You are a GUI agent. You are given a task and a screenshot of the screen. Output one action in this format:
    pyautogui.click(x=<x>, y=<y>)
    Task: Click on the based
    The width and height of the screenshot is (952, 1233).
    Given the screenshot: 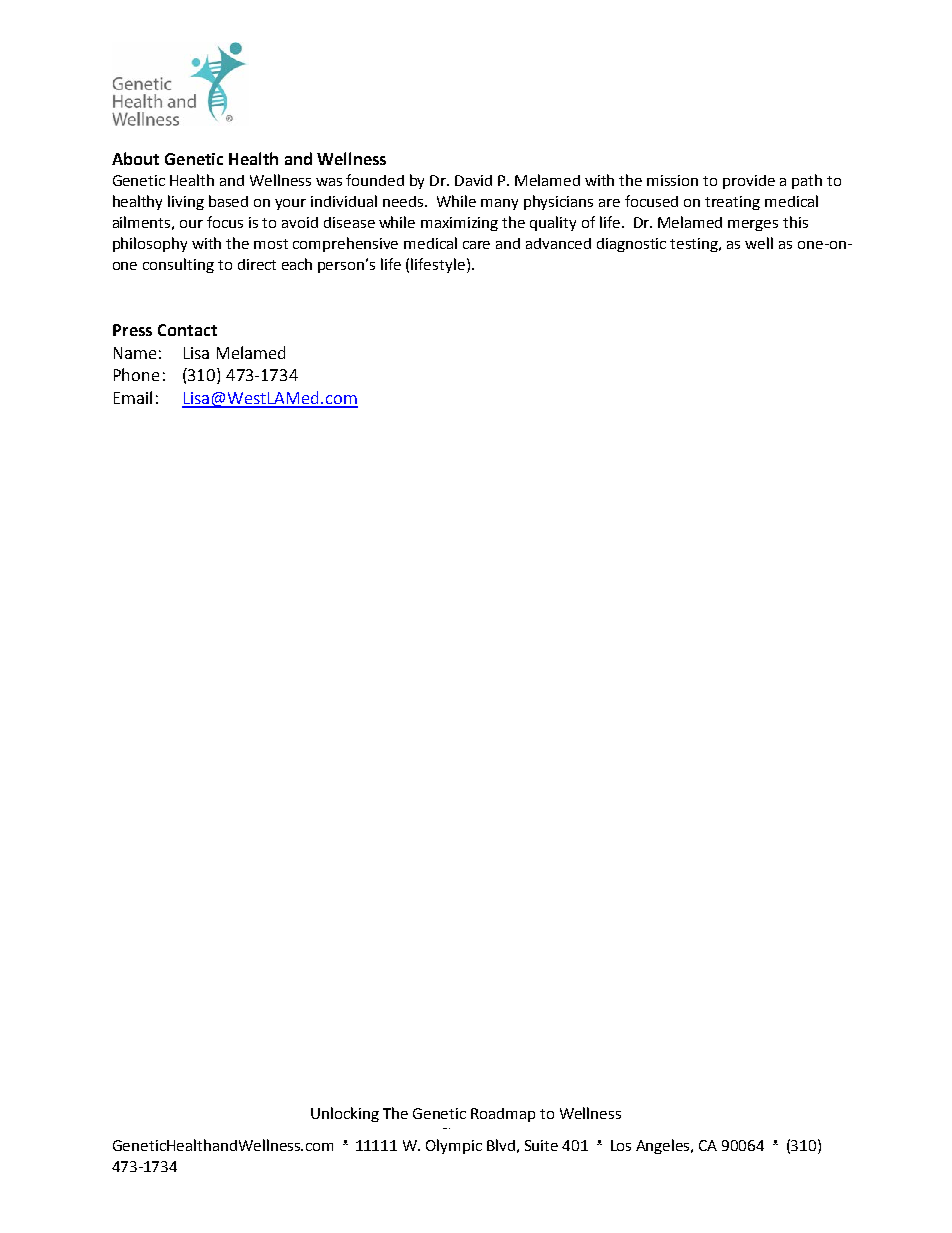 What is the action you would take?
    pyautogui.click(x=228, y=201)
